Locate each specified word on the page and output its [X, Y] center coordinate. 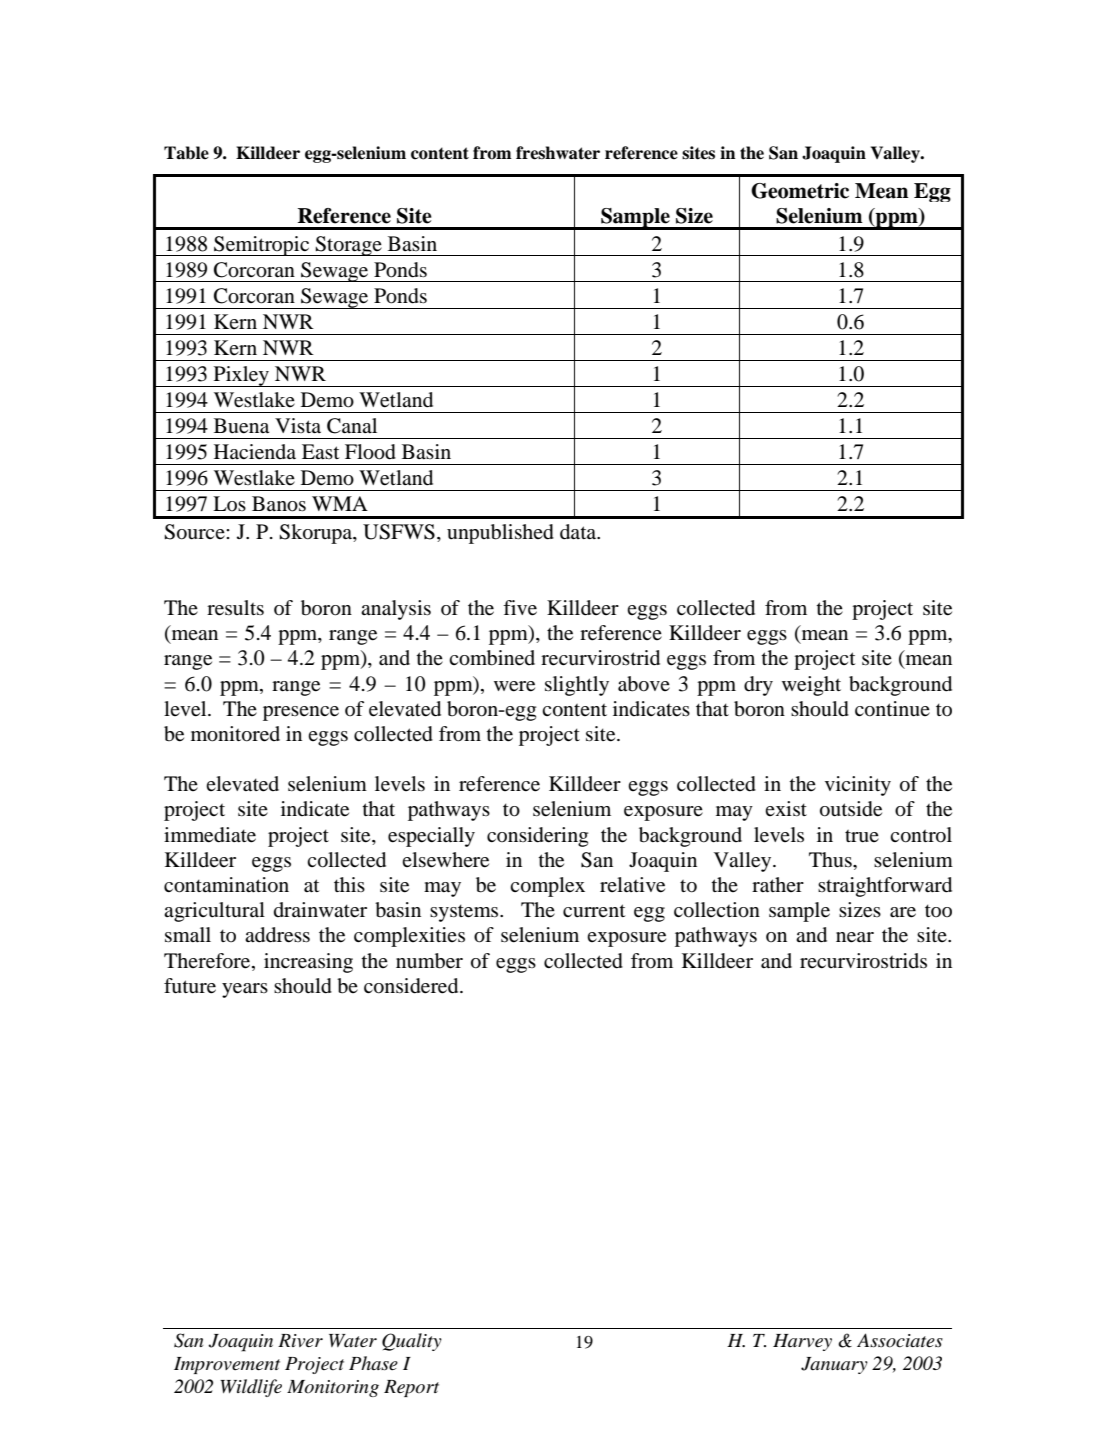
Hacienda [255, 452]
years [245, 990]
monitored [235, 734]
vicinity [858, 786]
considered [412, 986]
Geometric [800, 191]
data [579, 532]
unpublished [500, 534]
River [300, 1341]
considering [537, 837]
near [855, 937]
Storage [349, 246]
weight [811, 686]
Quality [412, 1342]
